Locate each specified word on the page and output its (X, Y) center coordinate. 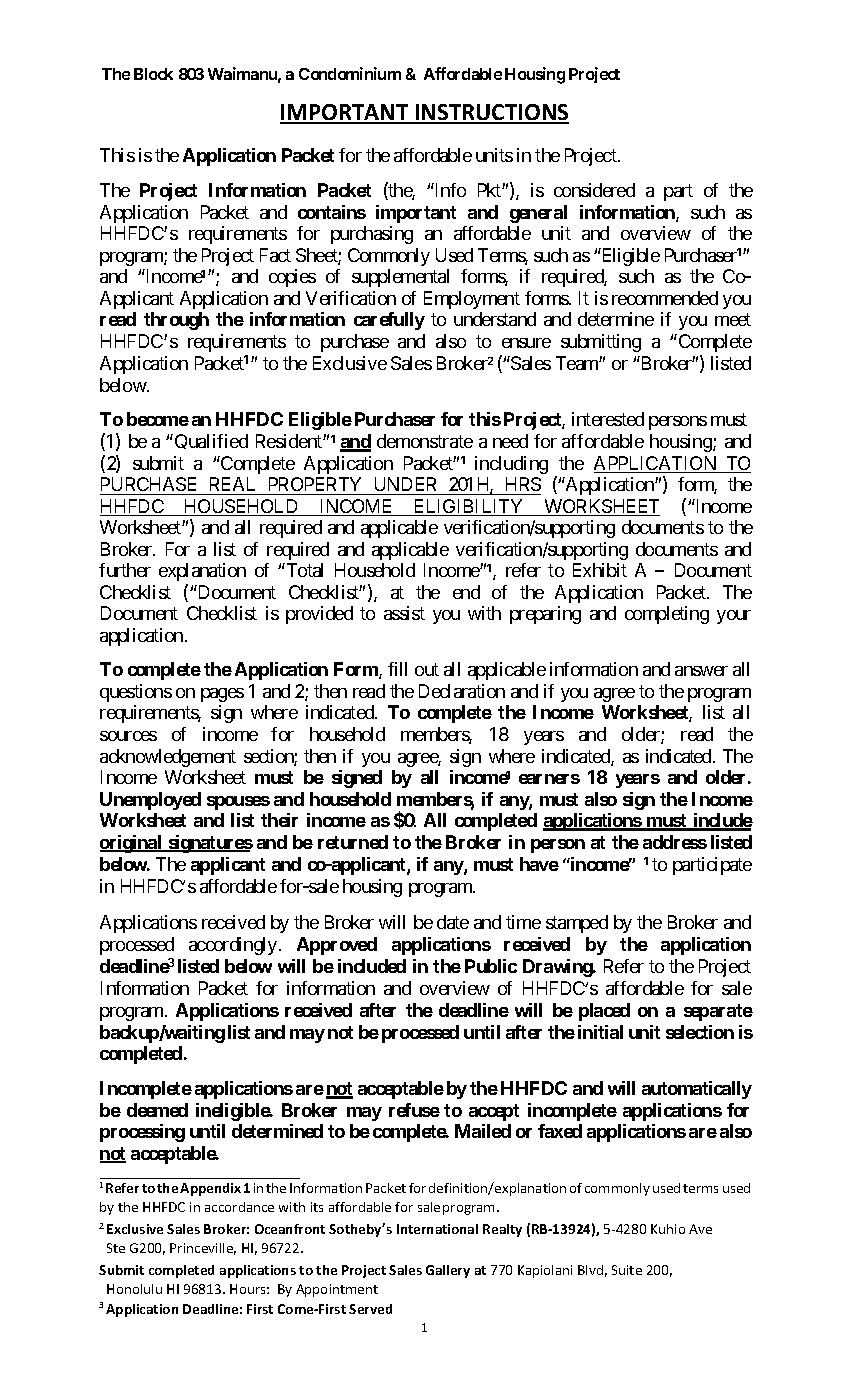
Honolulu (134, 1289)
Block (153, 74)
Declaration (462, 691)
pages (222, 695)
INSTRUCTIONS (491, 113)
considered (594, 190)
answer (701, 671)
